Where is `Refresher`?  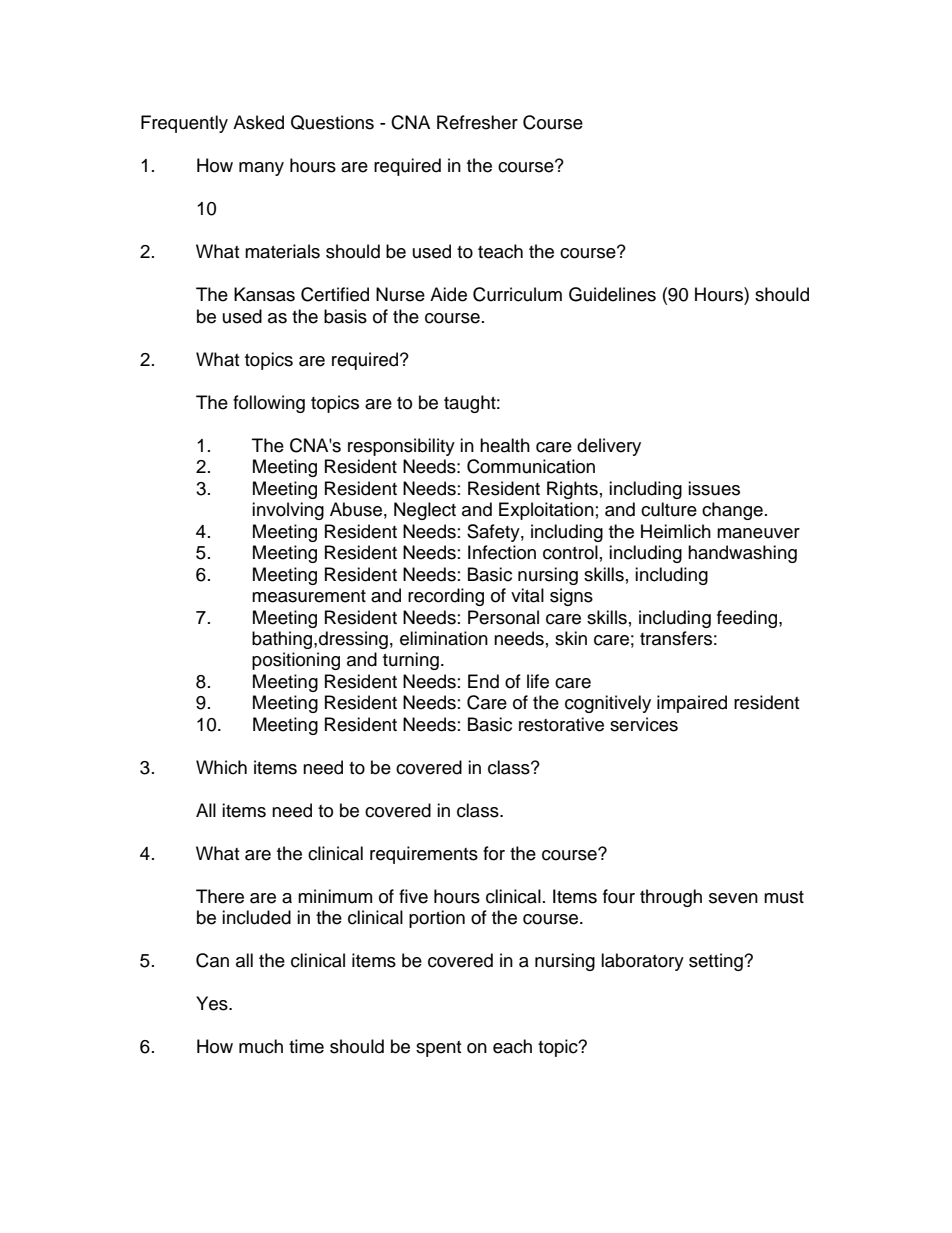
Refresher is located at coordinates (477, 122).
